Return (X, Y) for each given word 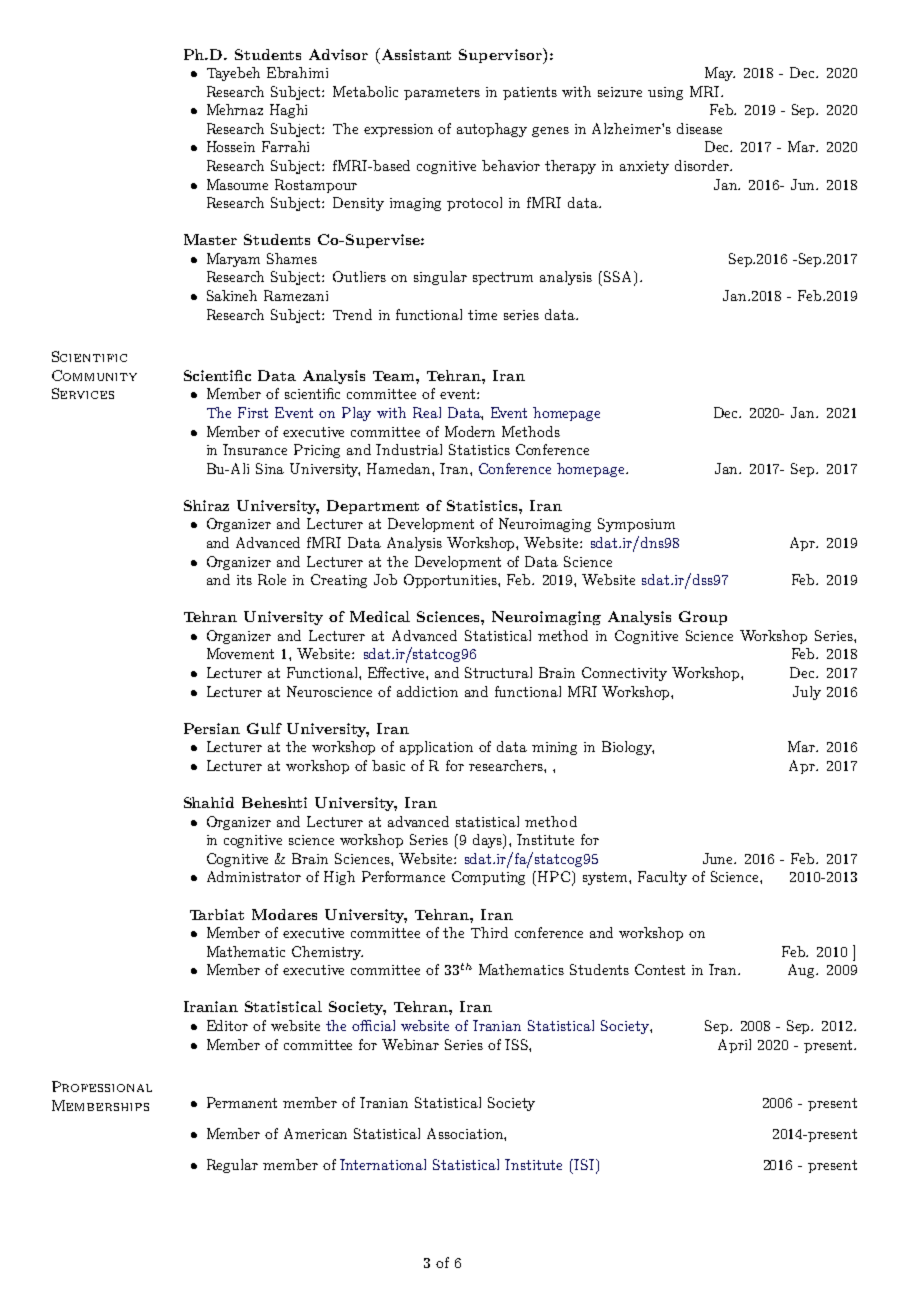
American (315, 1133)
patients (530, 93)
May (720, 74)
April (734, 1046)
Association (466, 1134)
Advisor (338, 54)
